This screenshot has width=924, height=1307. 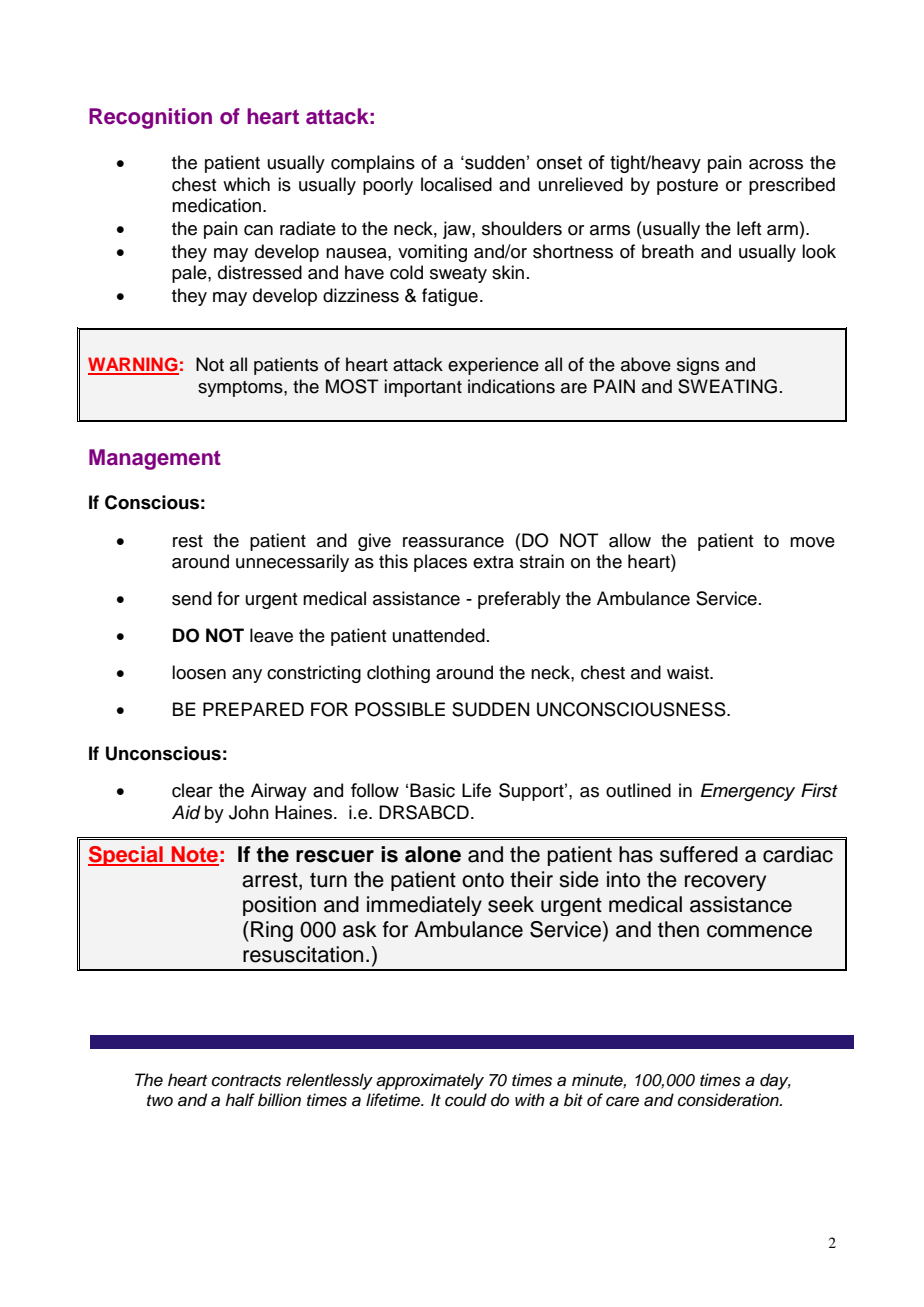 I want to click on indications, so click(x=511, y=386).
